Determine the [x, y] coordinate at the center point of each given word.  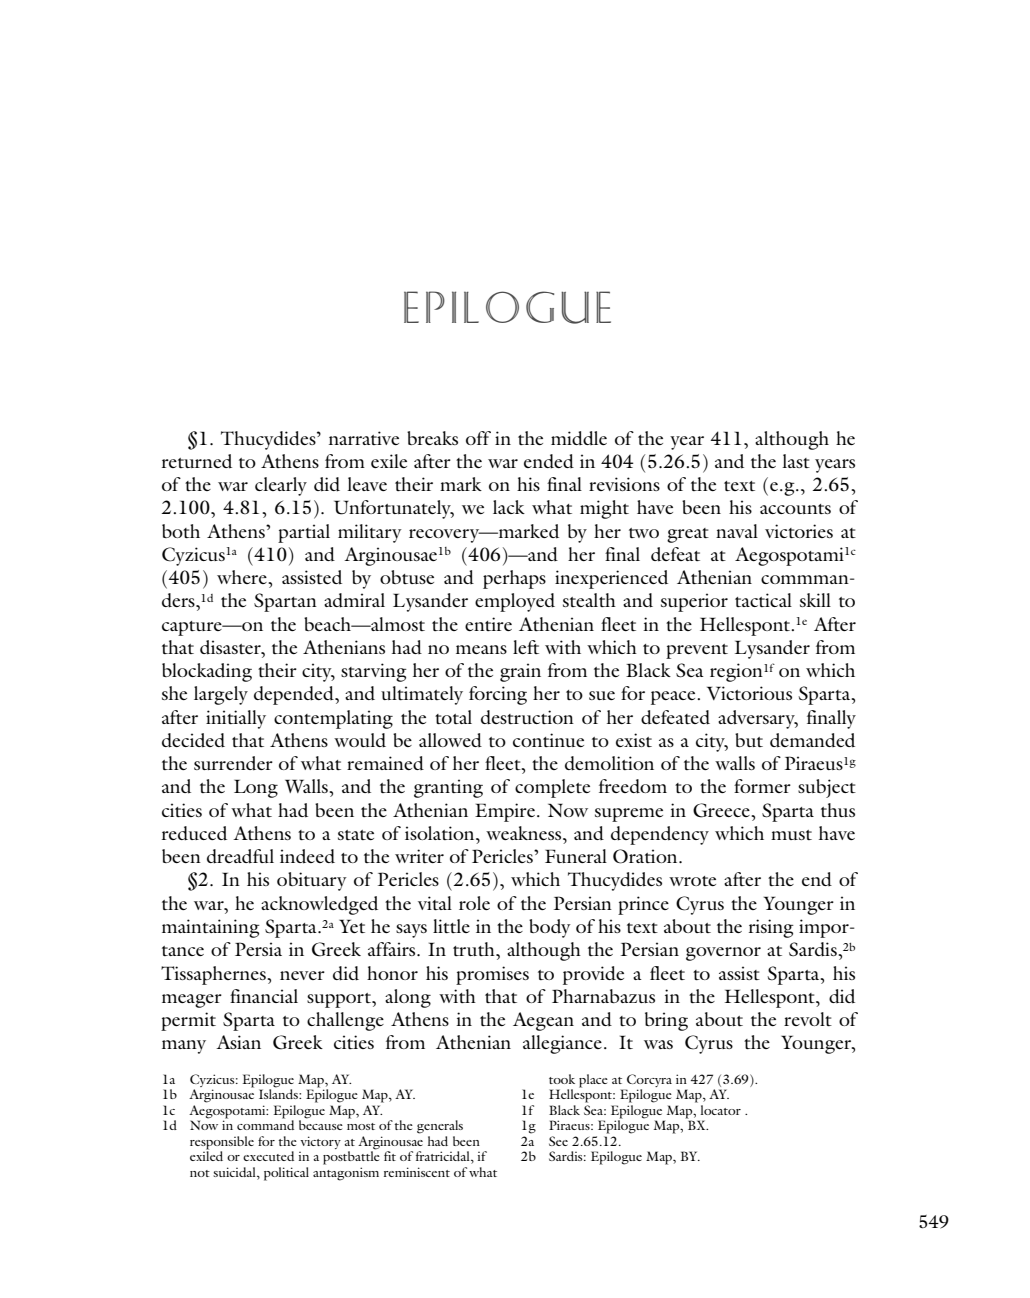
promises [492, 975]
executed [268, 1156]
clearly [281, 486]
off [478, 438]
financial [264, 996]
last [796, 461]
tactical [763, 600]
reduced [194, 833]
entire [488, 624]
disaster [231, 647]
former [762, 786]
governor [723, 954]
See [558, 1141]
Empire [505, 812]
